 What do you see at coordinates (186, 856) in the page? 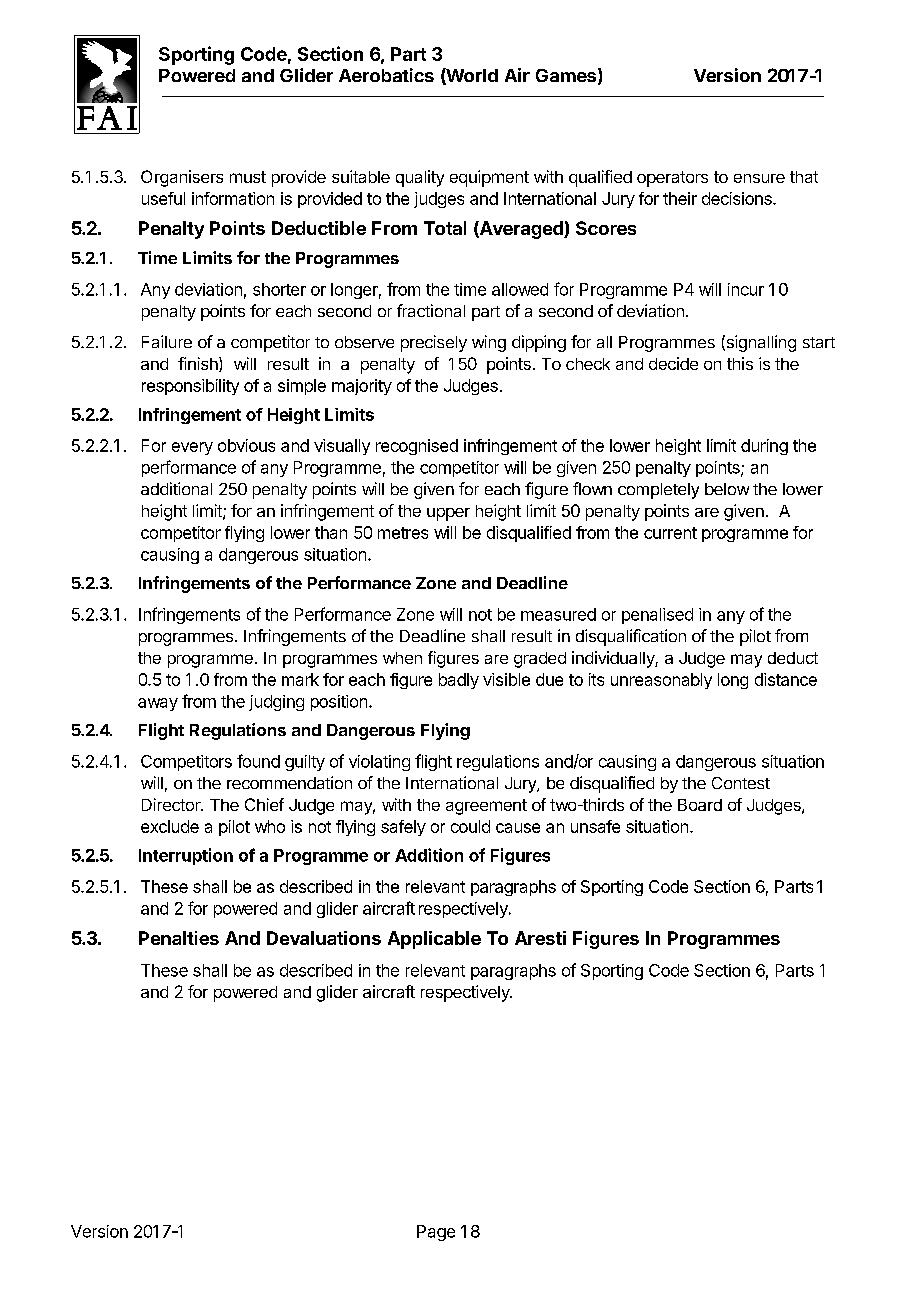
I see `Interruption` at bounding box center [186, 856].
